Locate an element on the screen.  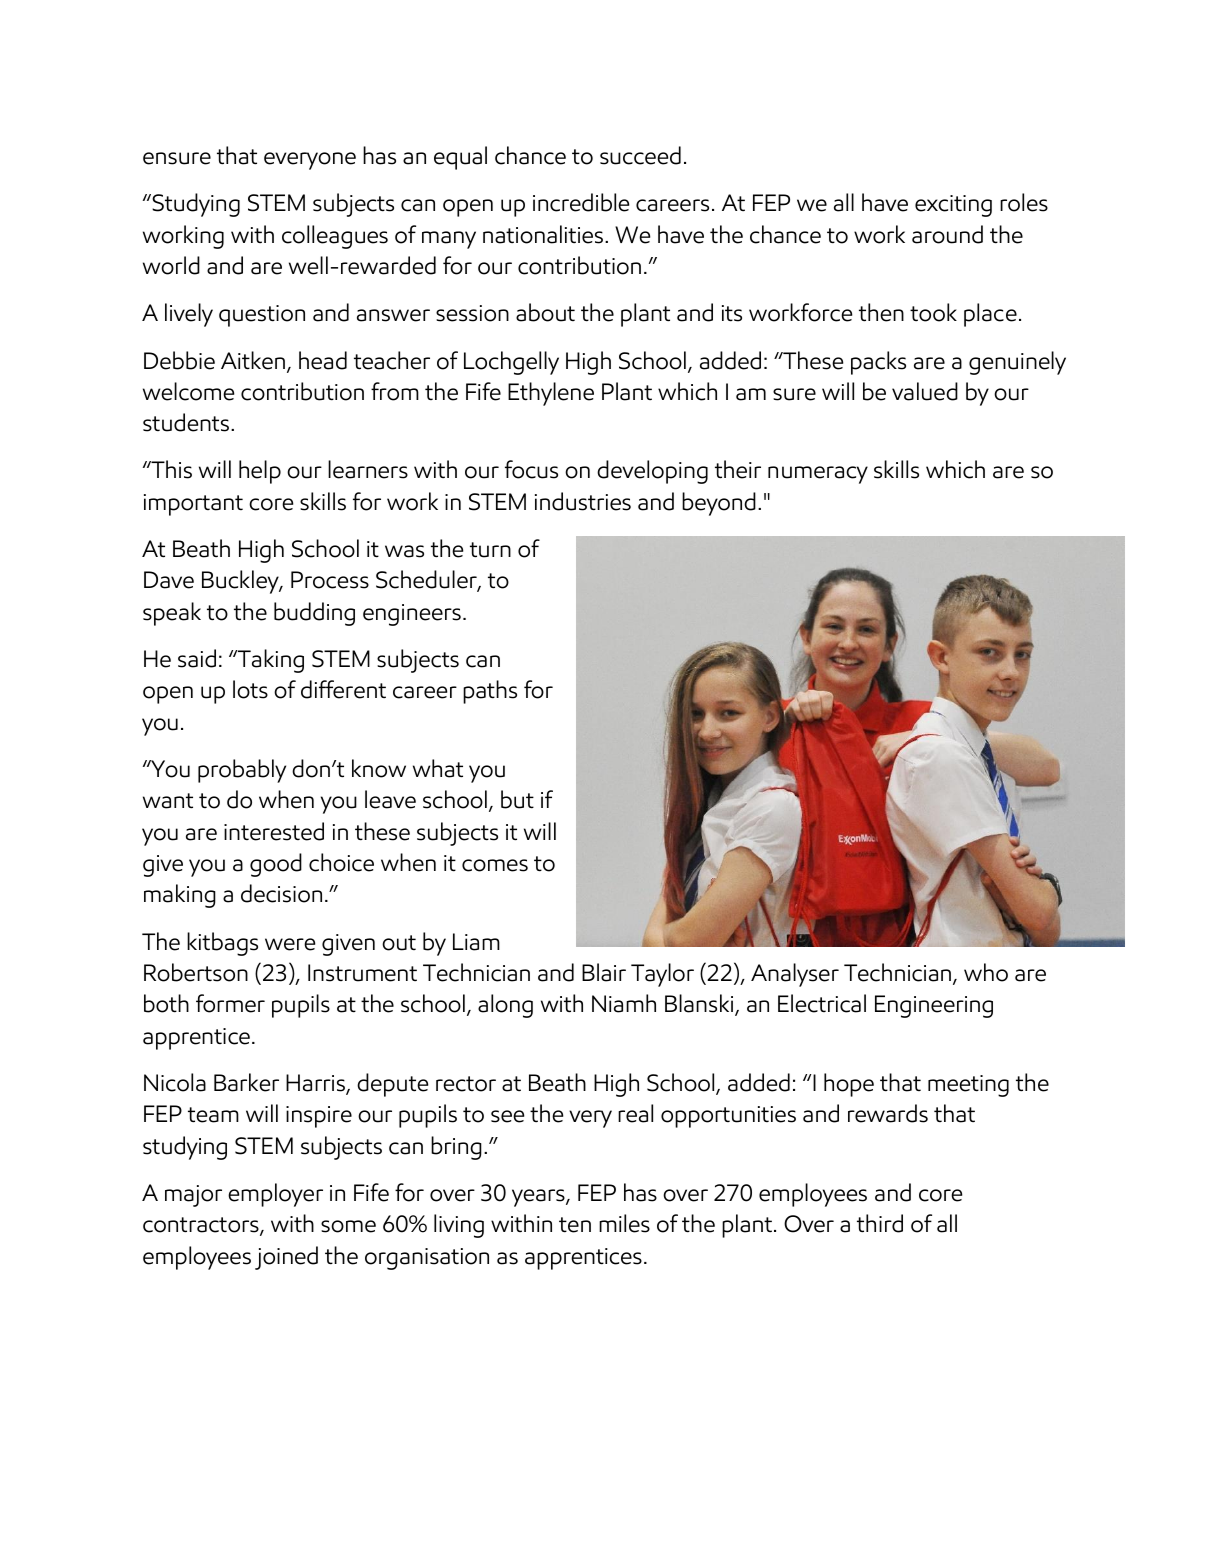
incredible is located at coordinates (581, 202).
